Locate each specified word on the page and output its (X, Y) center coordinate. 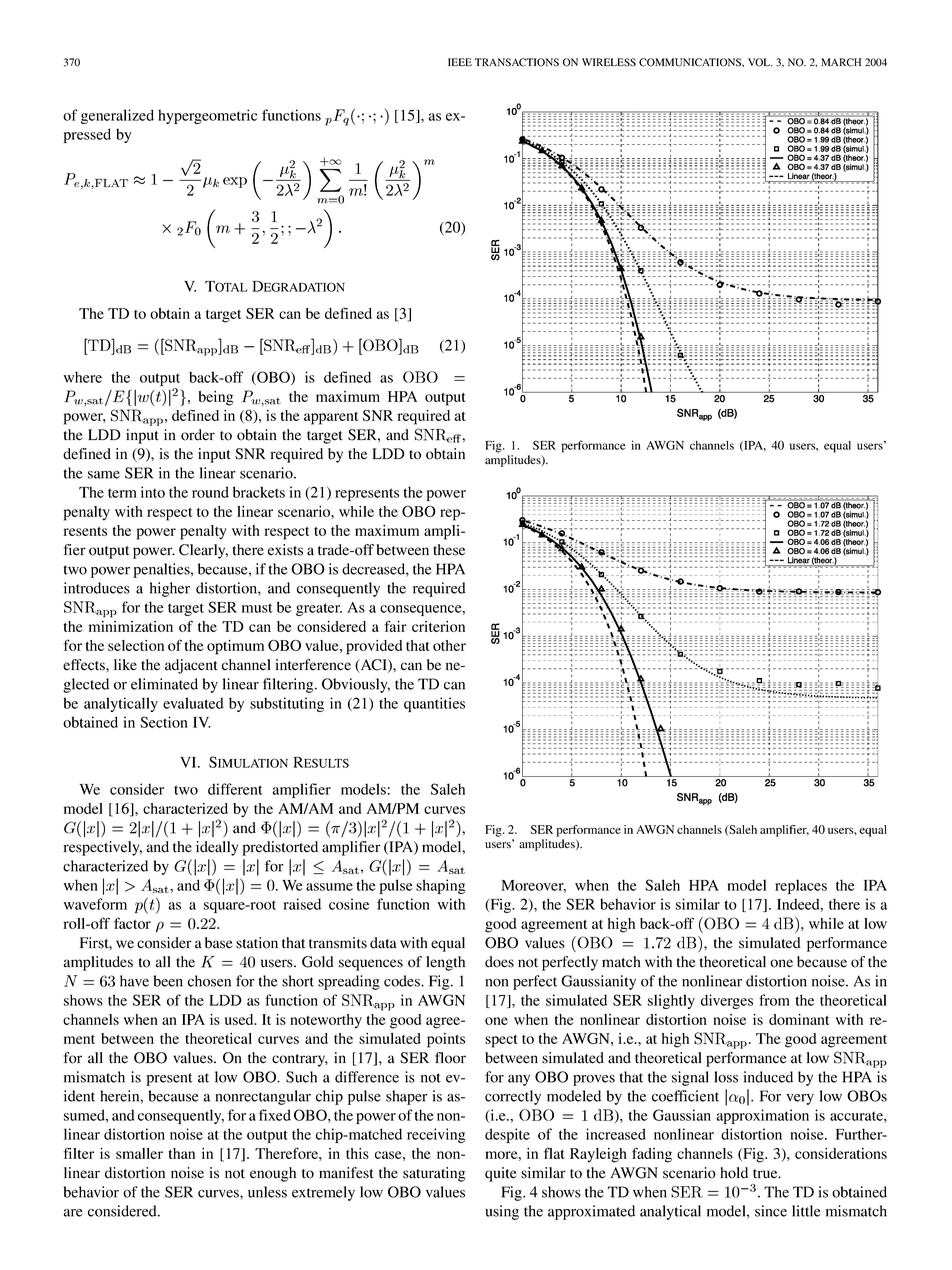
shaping (440, 886)
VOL (760, 62)
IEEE (460, 62)
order (198, 435)
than (182, 1153)
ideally (217, 848)
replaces (801, 886)
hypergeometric (207, 116)
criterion (438, 626)
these (449, 550)
